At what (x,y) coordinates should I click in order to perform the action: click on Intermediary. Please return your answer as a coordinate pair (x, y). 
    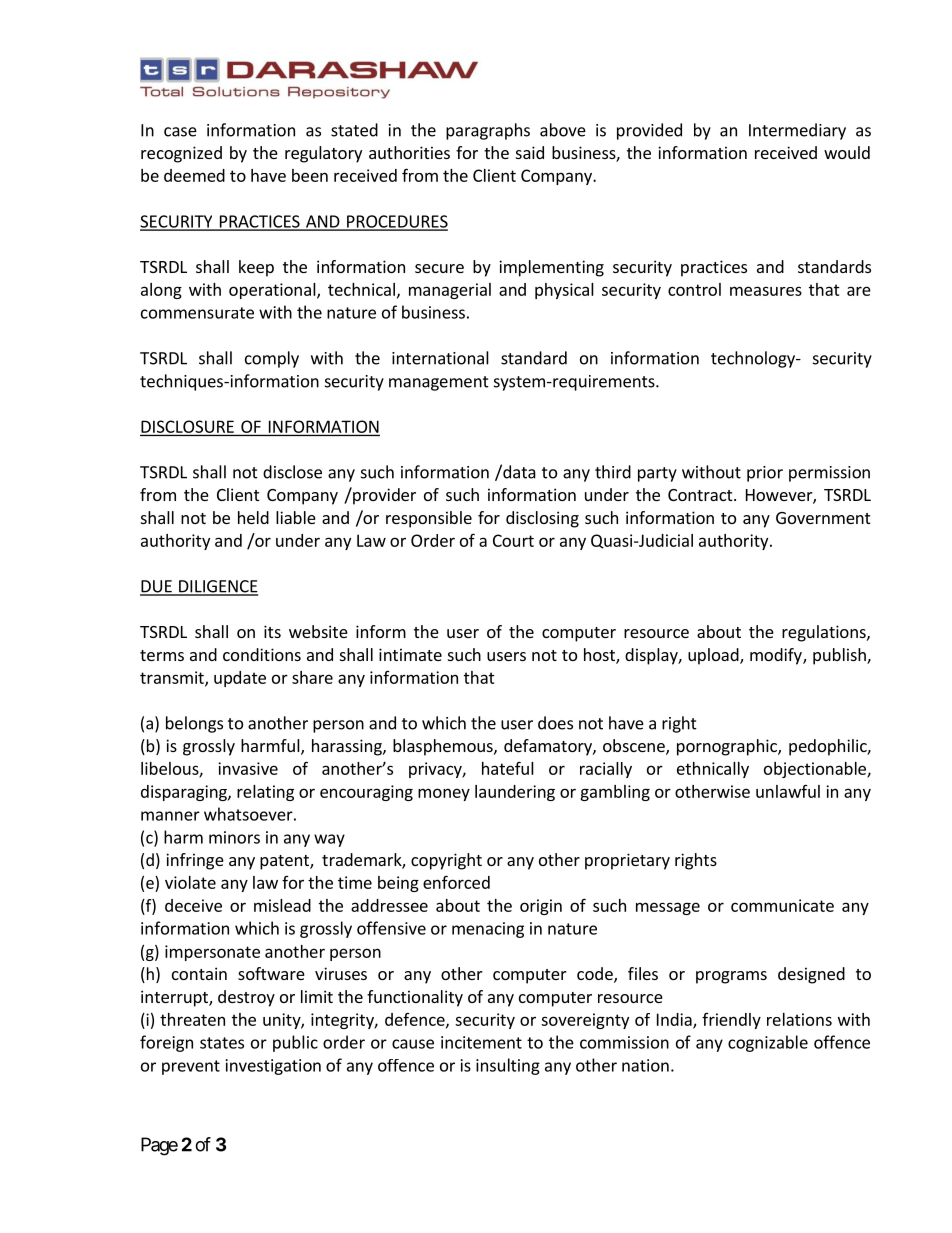
    Looking at the image, I should click on (797, 131).
